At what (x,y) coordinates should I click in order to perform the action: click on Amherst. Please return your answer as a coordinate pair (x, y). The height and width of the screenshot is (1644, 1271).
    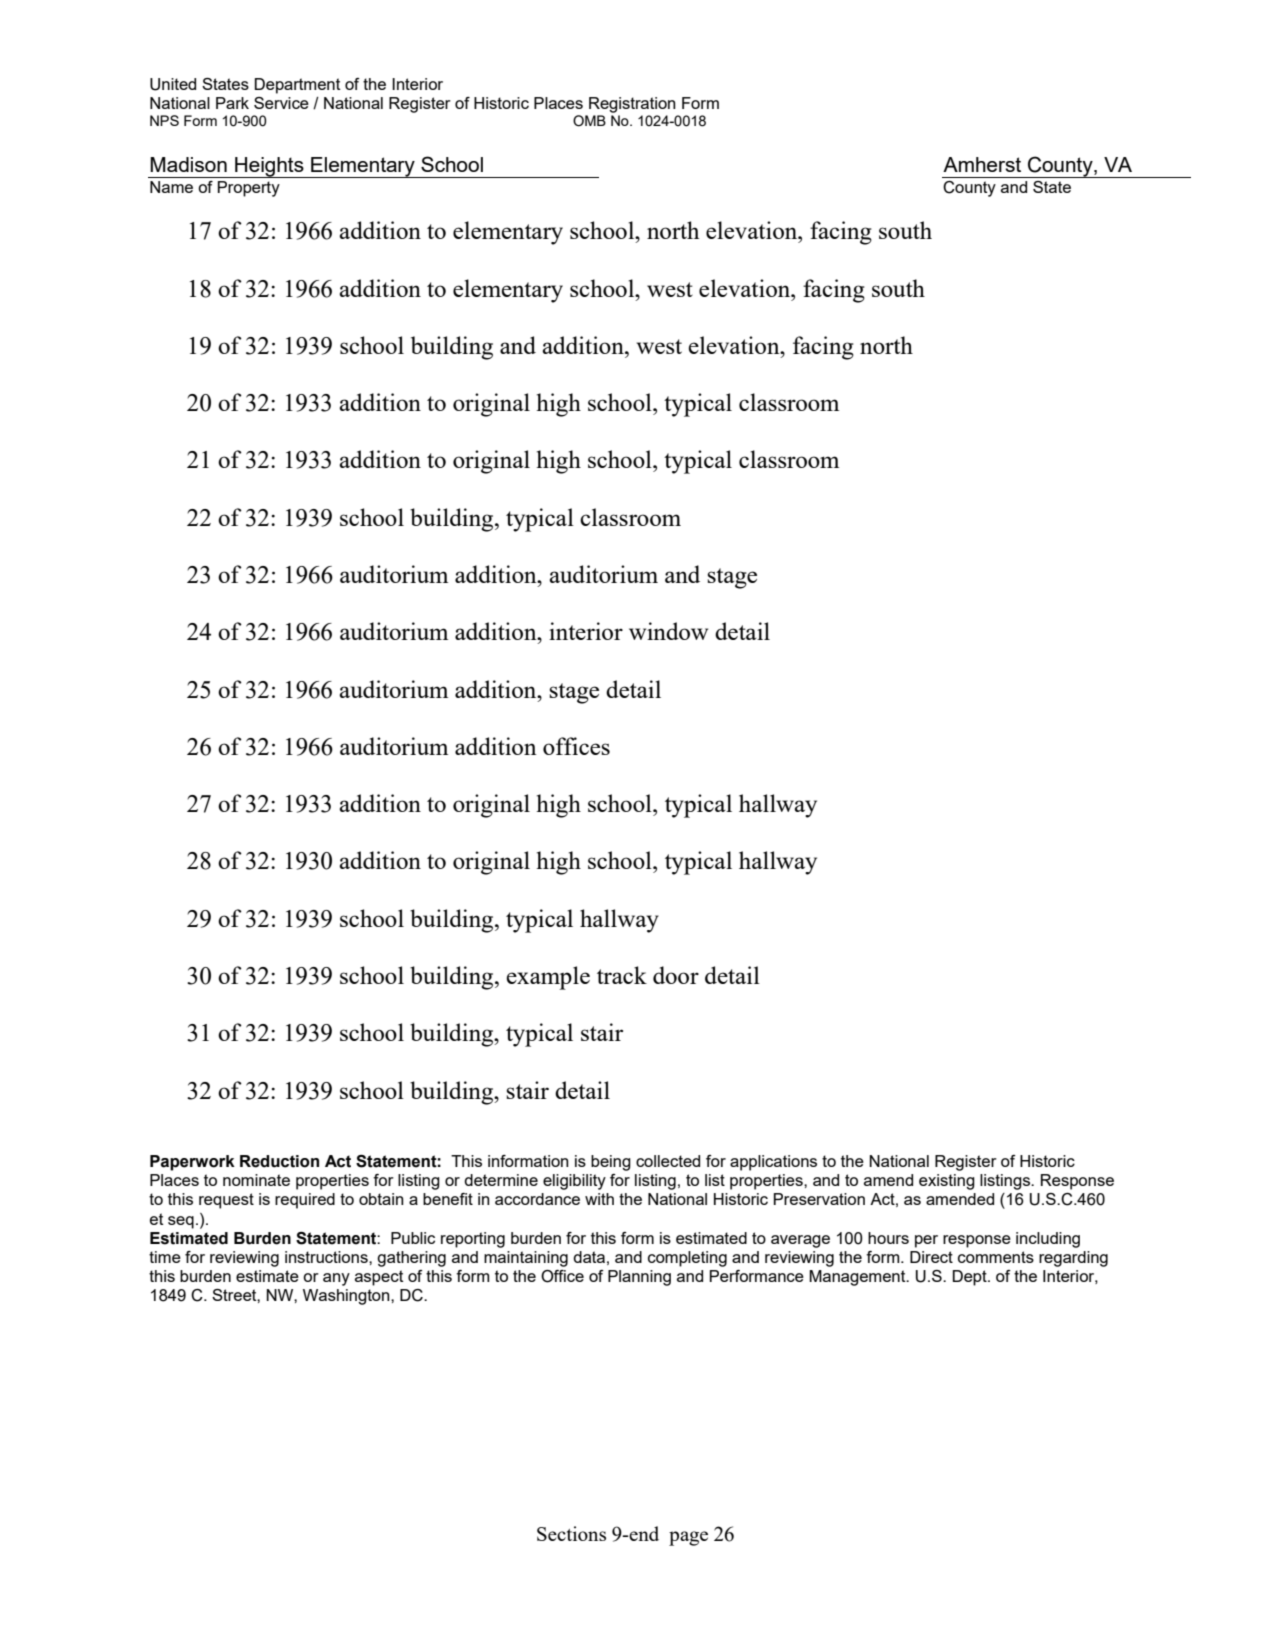
    Looking at the image, I should click on (982, 164).
